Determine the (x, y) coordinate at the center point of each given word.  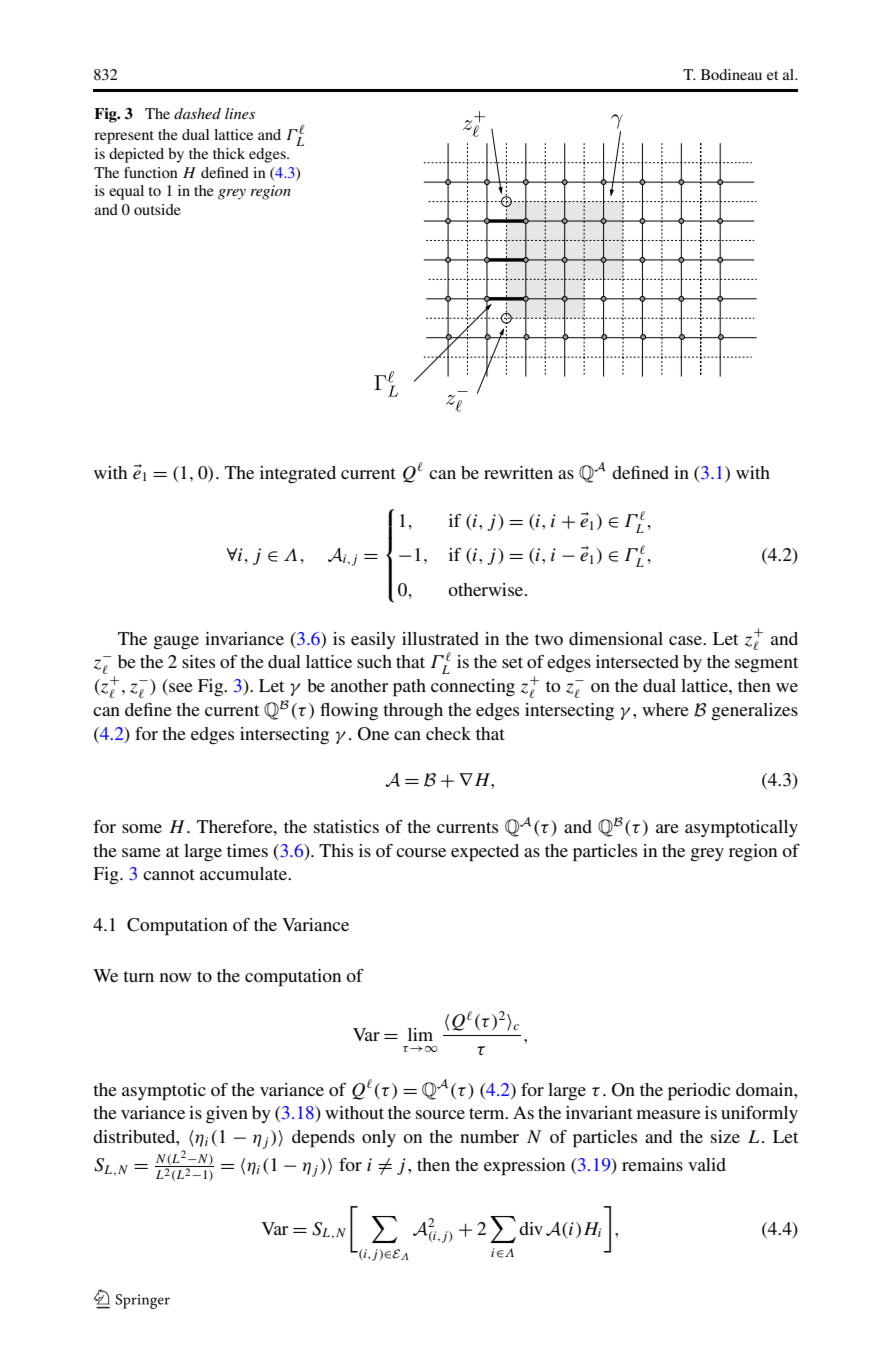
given (227, 1115)
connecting (473, 688)
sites (198, 661)
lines (240, 113)
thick (229, 153)
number (489, 1136)
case (686, 640)
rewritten (518, 472)
